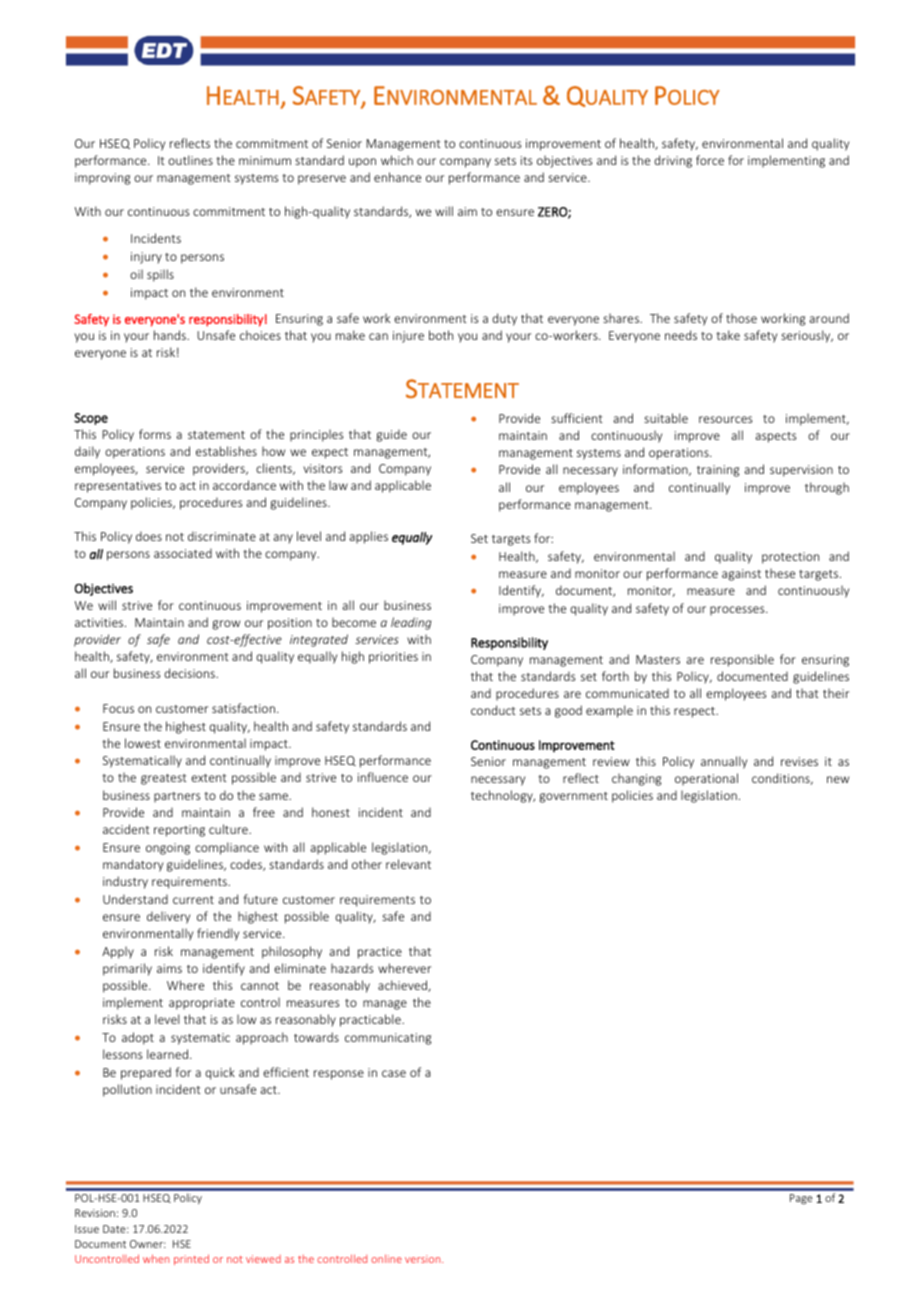  What do you see at coordinates (191, 1259) in the image?
I see `printed` at bounding box center [191, 1259].
